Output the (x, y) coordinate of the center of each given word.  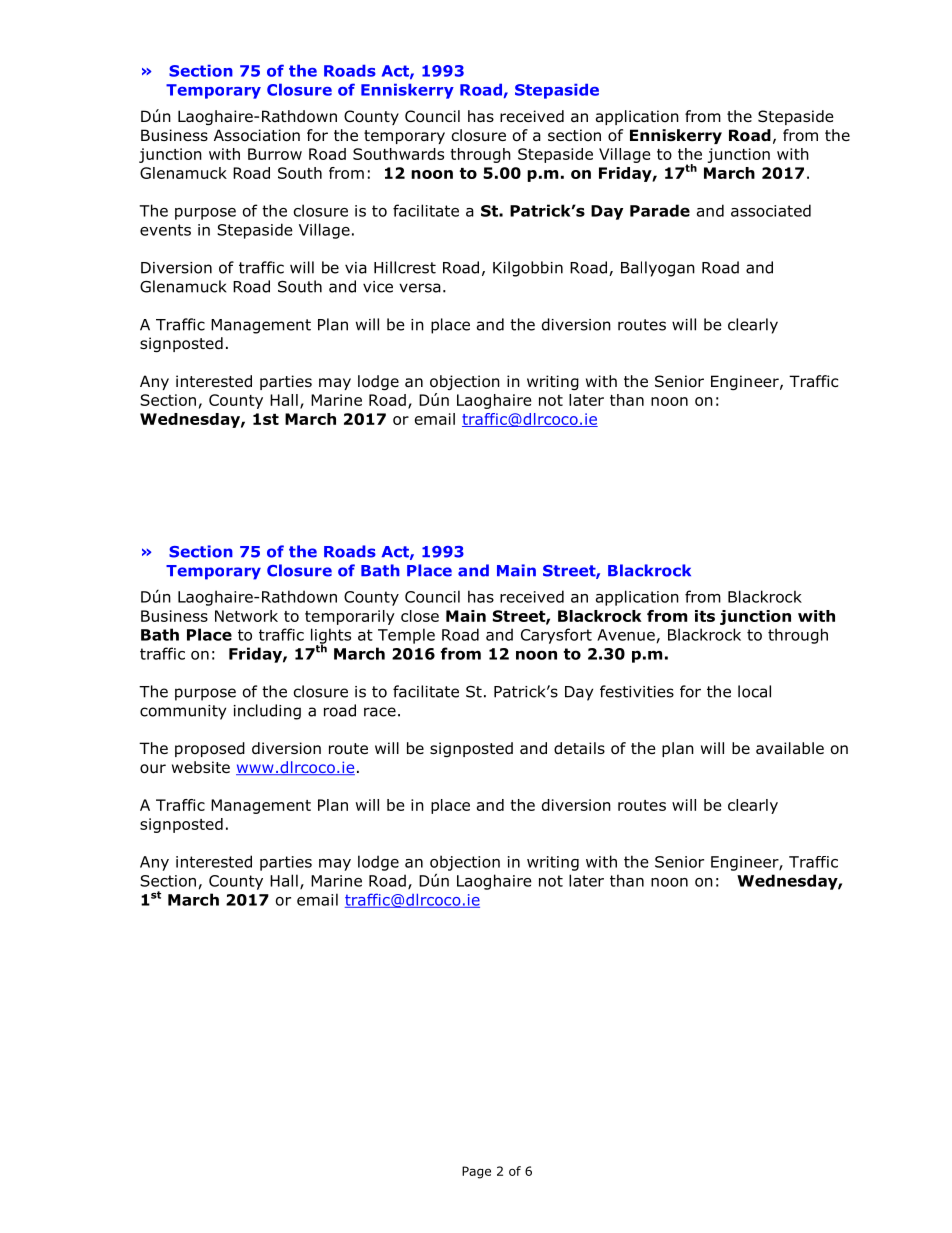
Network (246, 616)
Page (476, 1172)
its (705, 616)
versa (420, 288)
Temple (406, 636)
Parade (660, 210)
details (579, 748)
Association (257, 135)
